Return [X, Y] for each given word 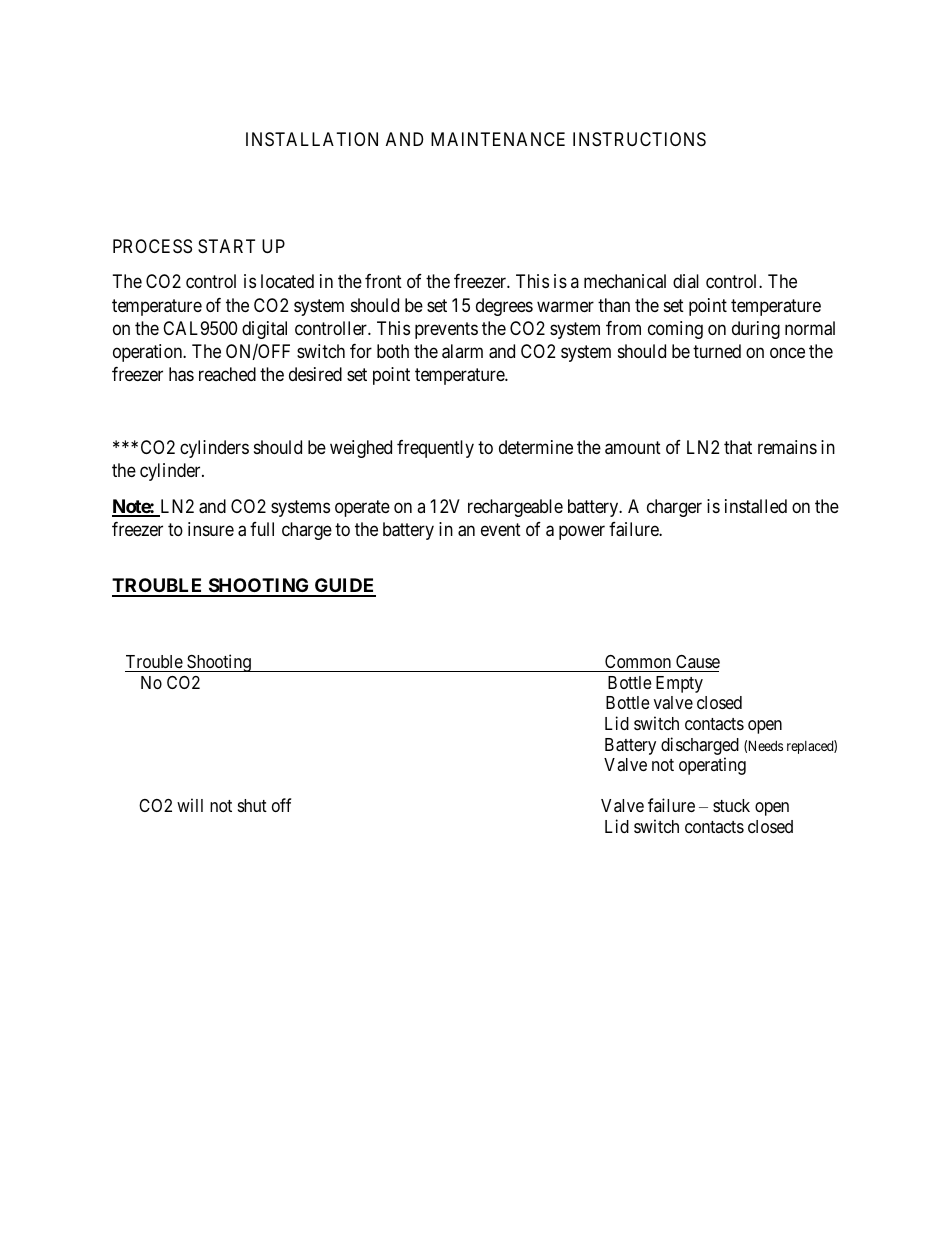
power [582, 532]
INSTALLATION [312, 139]
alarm [462, 351]
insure [211, 529]
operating [712, 766]
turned [717, 351]
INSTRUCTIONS [639, 139]
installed [756, 506]
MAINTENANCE [498, 139]
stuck [731, 805]
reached [227, 374]
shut [252, 805]
